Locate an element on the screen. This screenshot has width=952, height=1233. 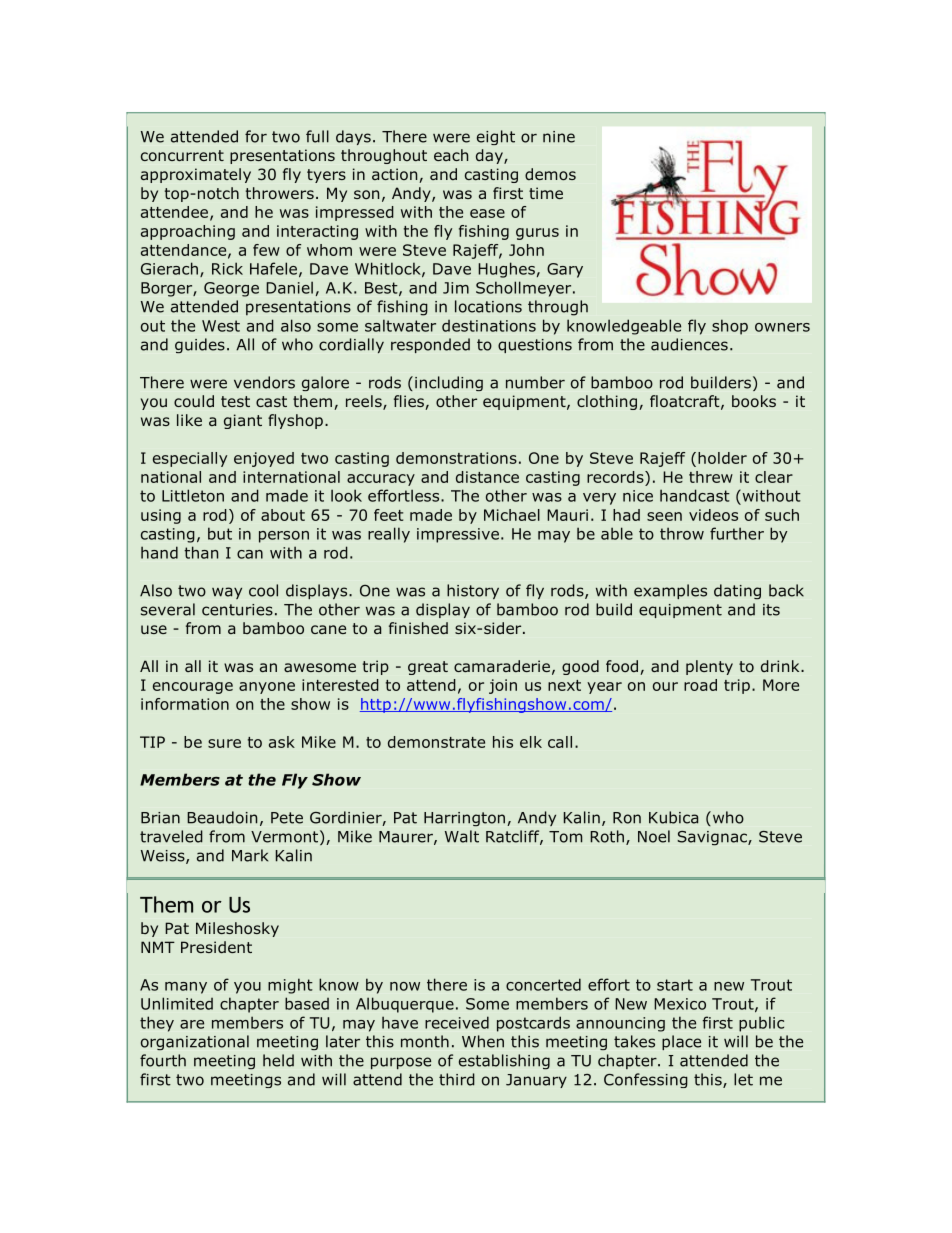
approximately is located at coordinates (196, 175).
